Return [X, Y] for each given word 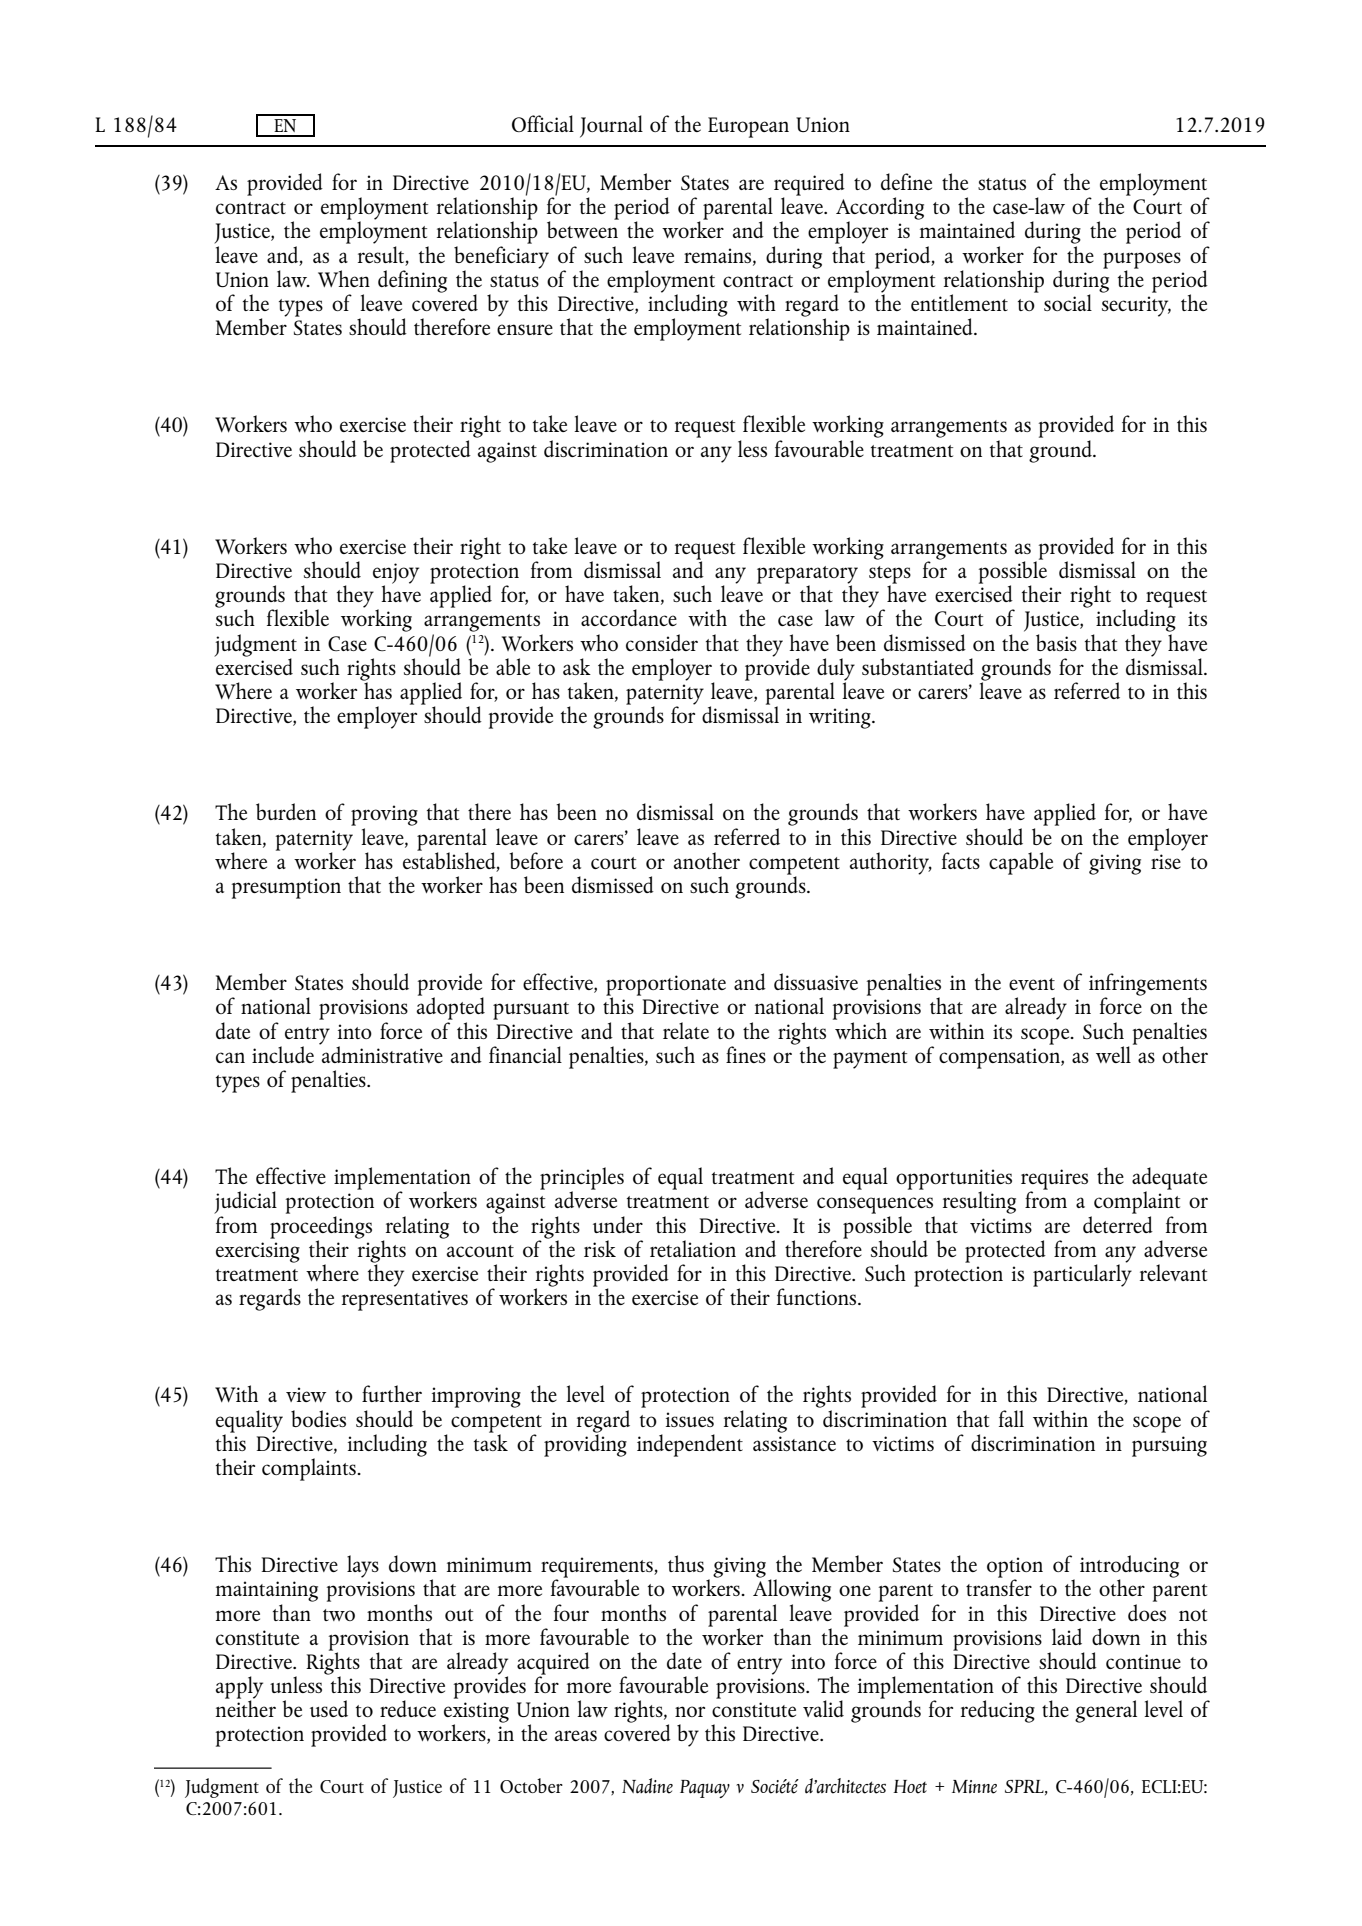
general [1106, 1711]
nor [690, 1711]
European [748, 127]
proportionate [666, 986]
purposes [1142, 260]
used [329, 1708]
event [1032, 984]
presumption [286, 888]
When [344, 278]
